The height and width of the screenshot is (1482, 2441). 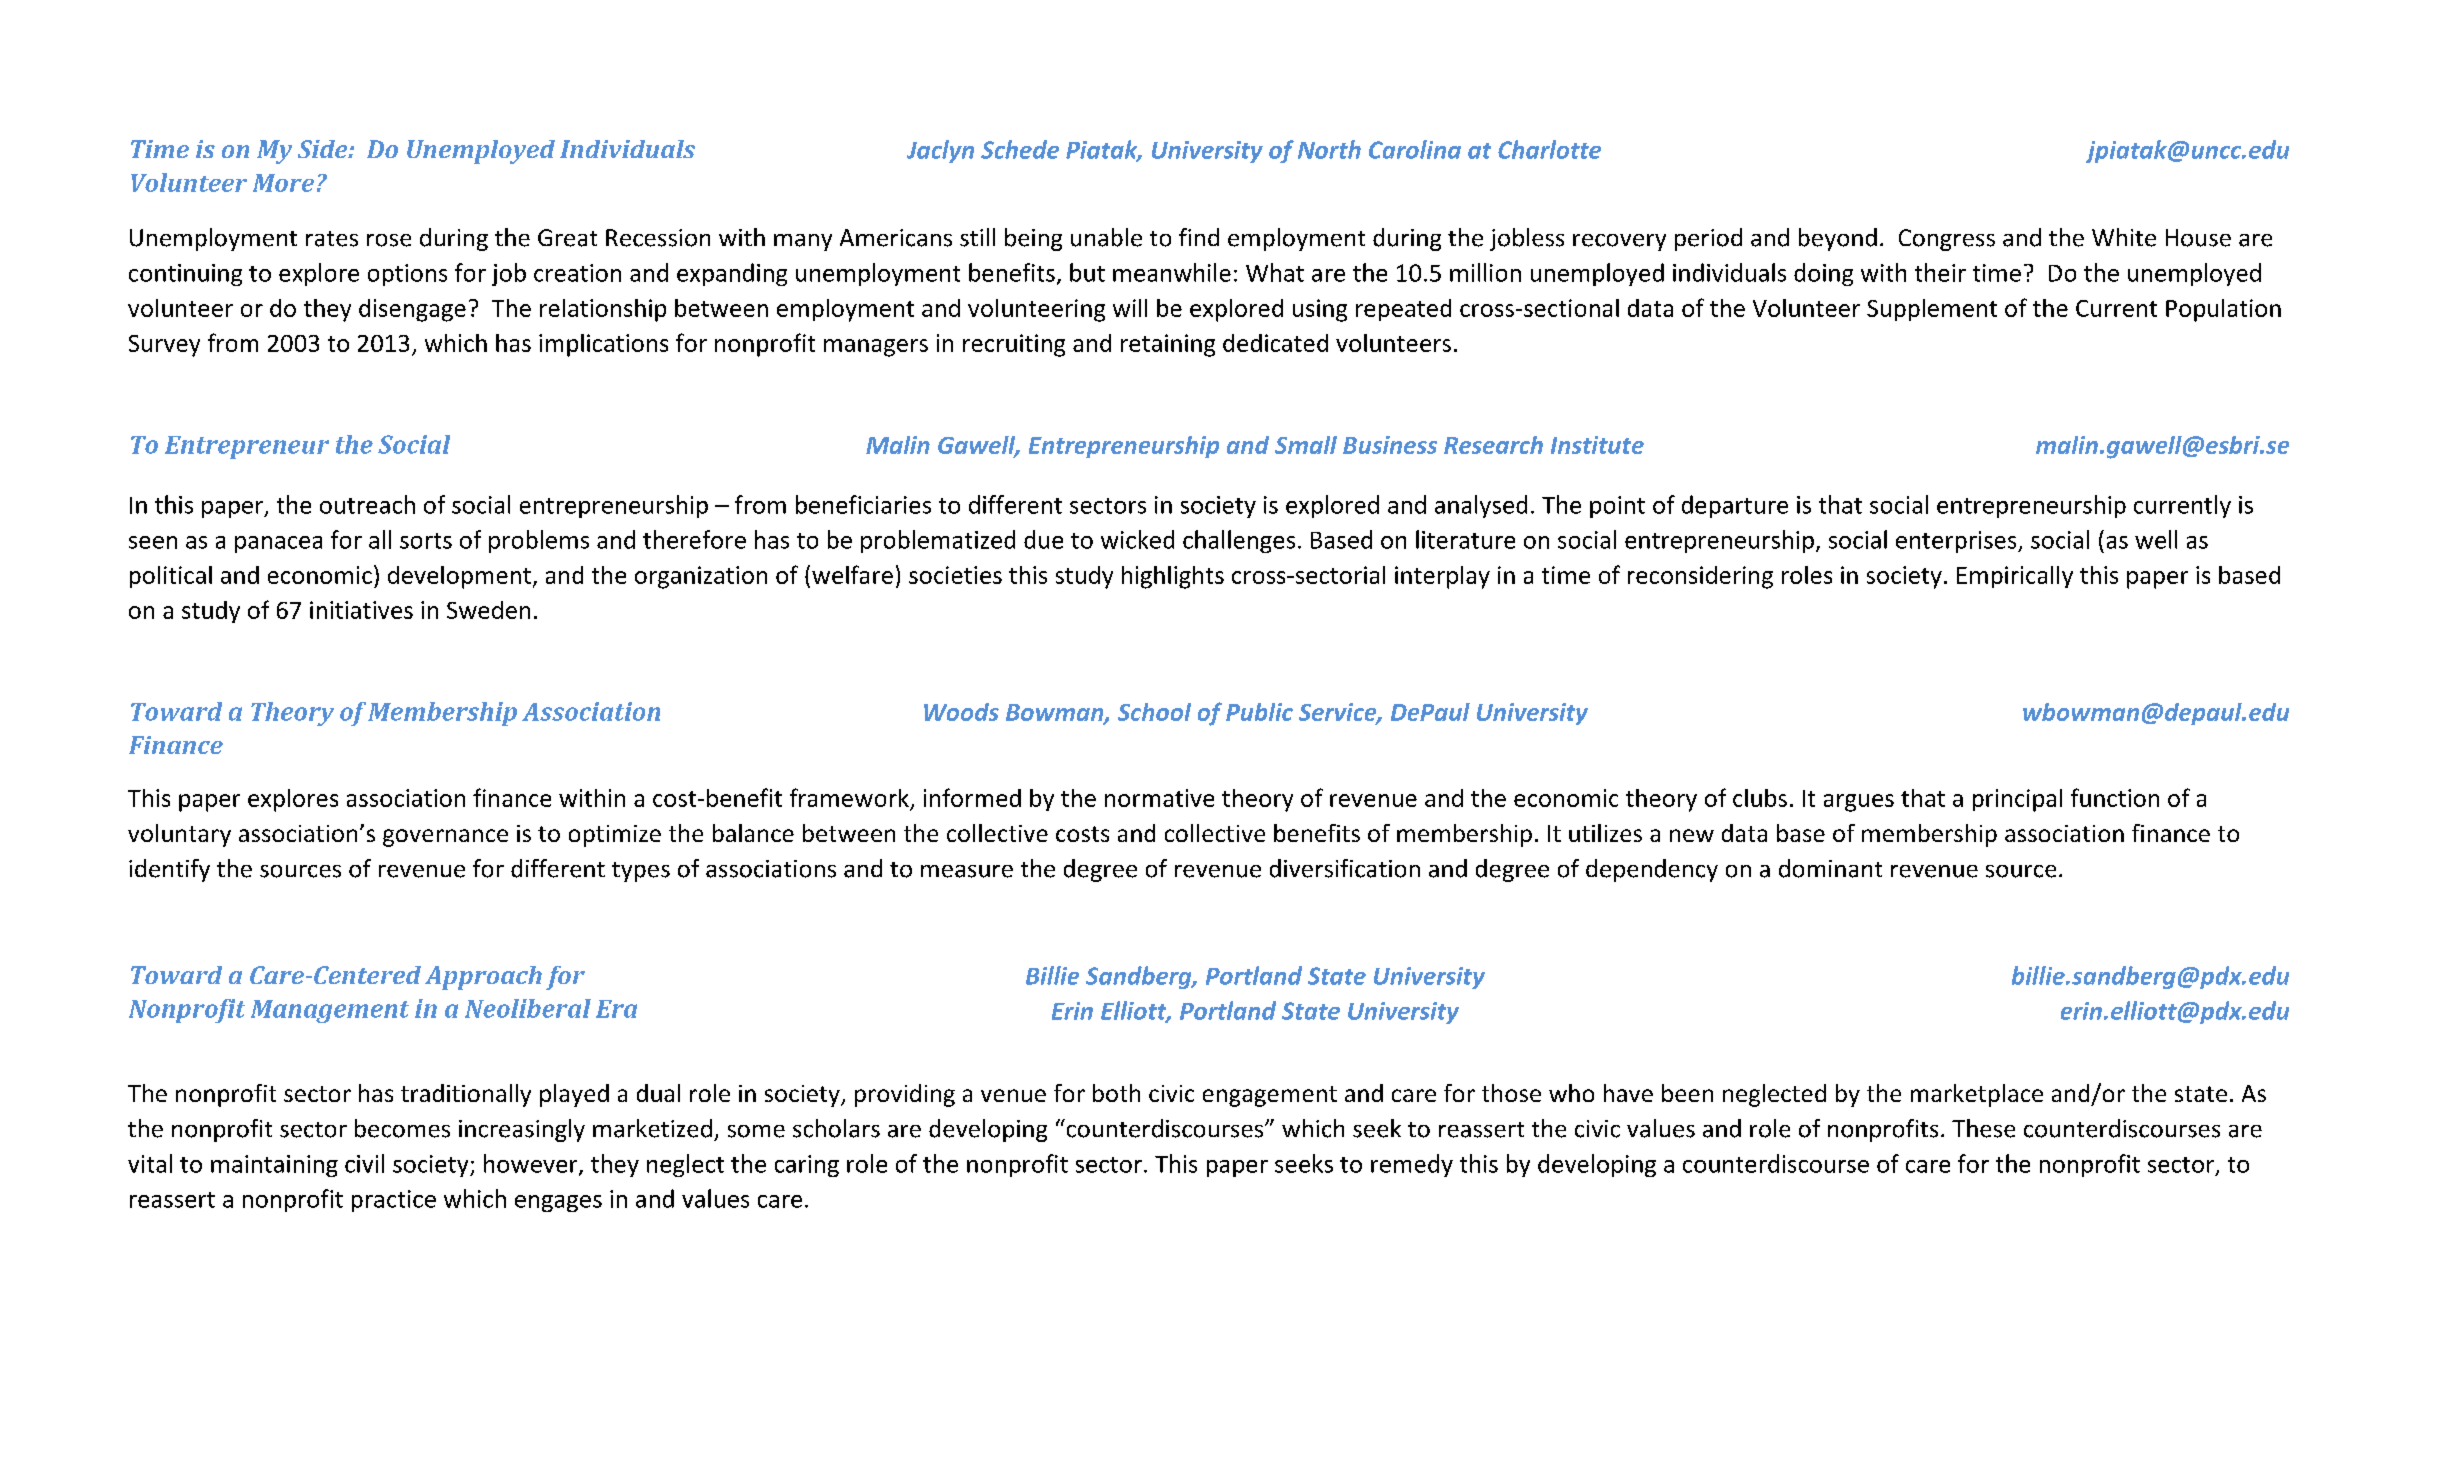 What do you see at coordinates (1957, 542) in the screenshot?
I see `enterprises` at bounding box center [1957, 542].
